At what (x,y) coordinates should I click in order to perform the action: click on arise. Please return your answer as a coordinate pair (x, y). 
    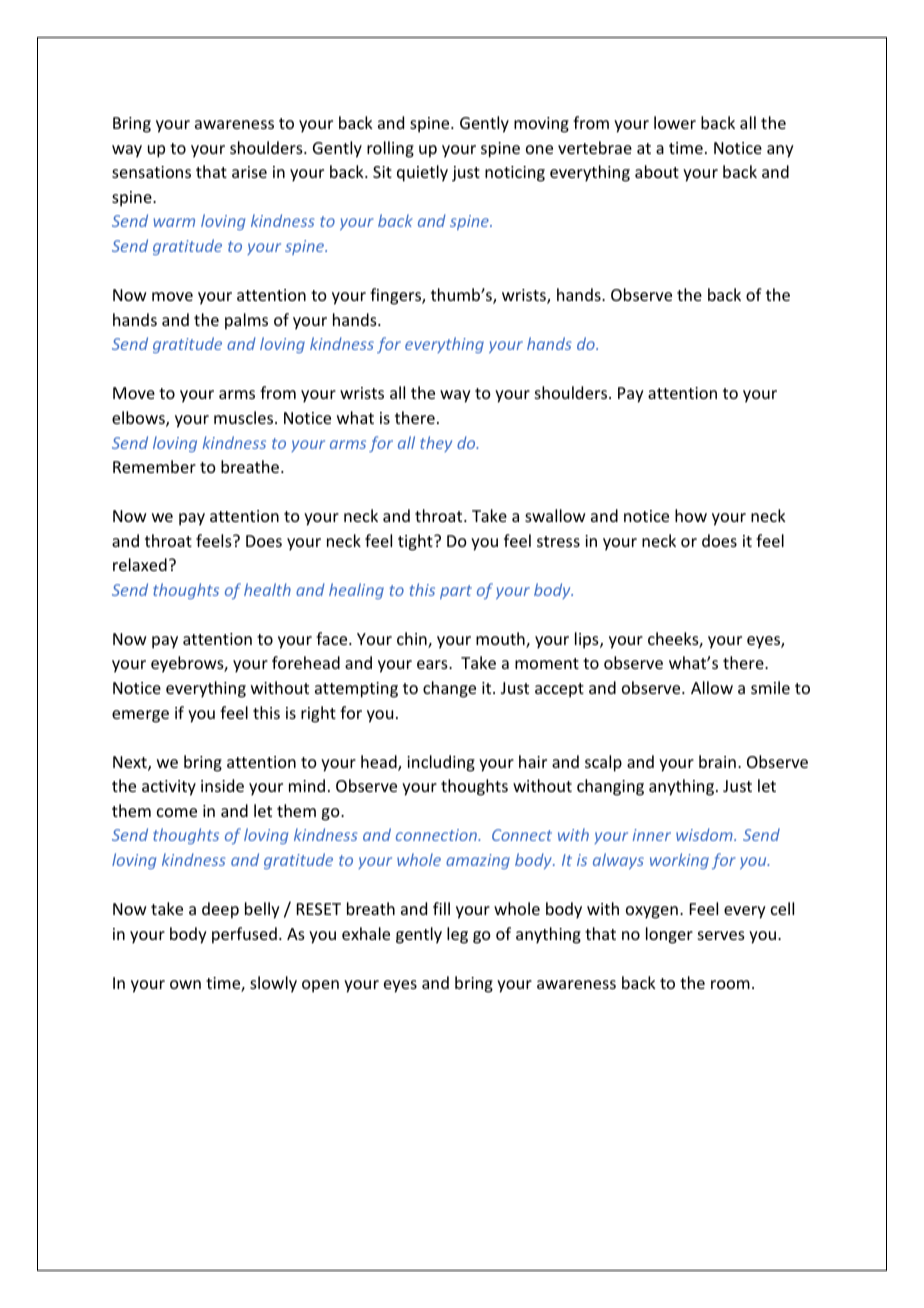
    Looking at the image, I should click on (249, 172).
